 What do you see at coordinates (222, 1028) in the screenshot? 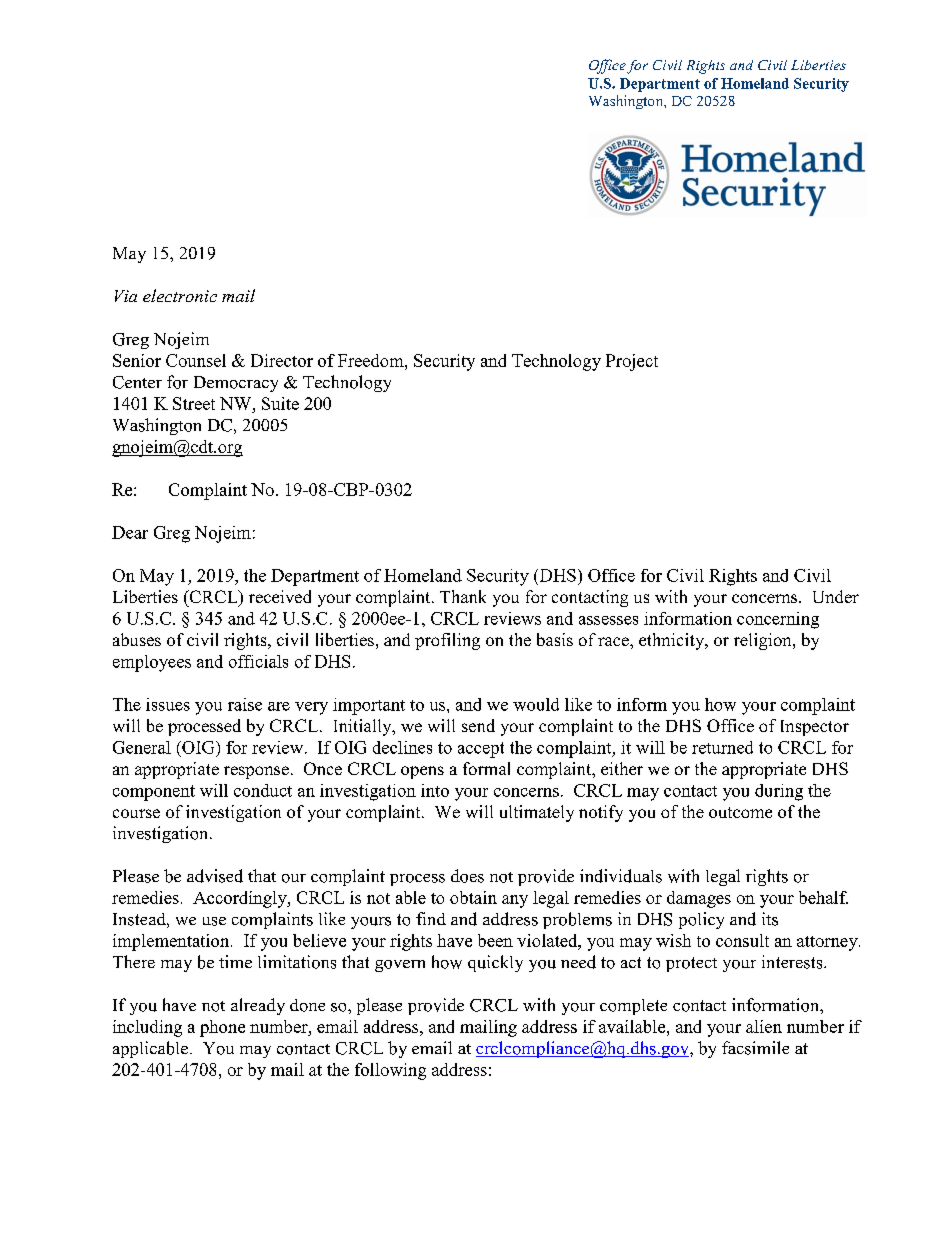
I see `phone` at bounding box center [222, 1028].
